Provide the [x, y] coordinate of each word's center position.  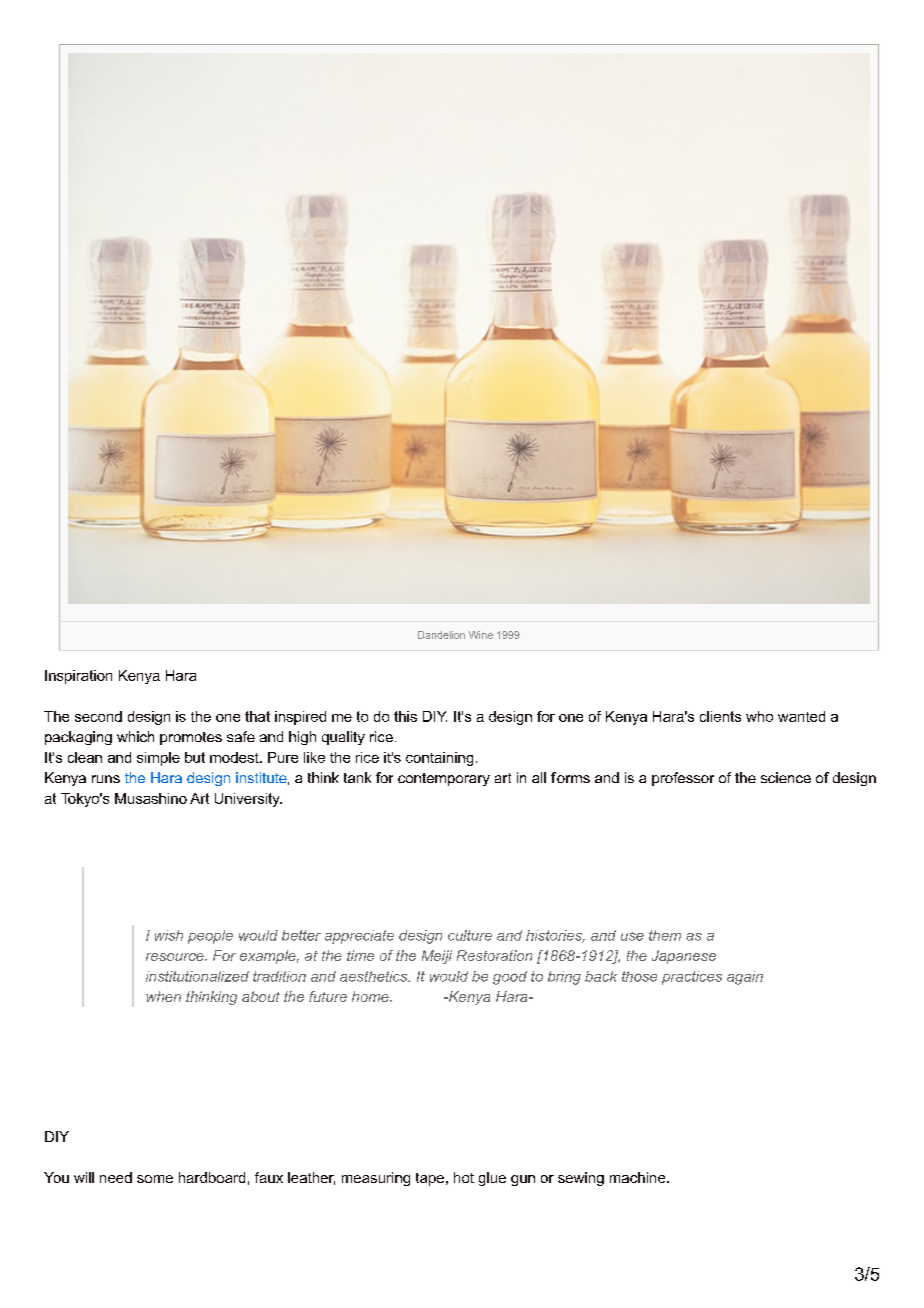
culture [470, 935]
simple [158, 759]
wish [169, 935]
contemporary [444, 779]
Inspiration [78, 677]
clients [720, 716]
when [163, 996]
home [371, 996]
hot [464, 1177]
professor [683, 779]
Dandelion [441, 635]
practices [692, 978]
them [665, 935]
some [155, 1179]
